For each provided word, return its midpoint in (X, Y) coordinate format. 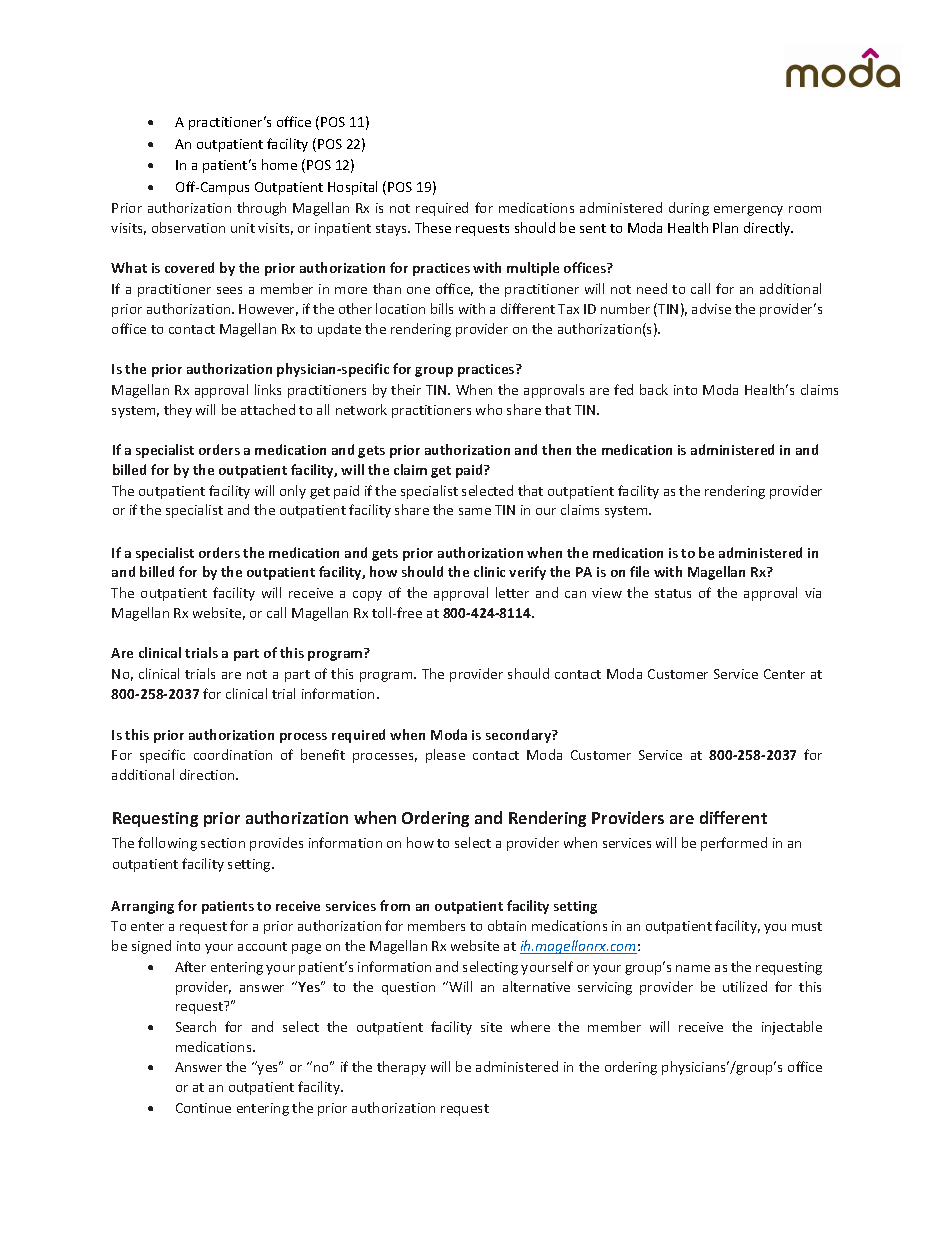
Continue (203, 1108)
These (433, 227)
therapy (401, 1068)
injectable (792, 1028)
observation (188, 227)
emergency (748, 211)
